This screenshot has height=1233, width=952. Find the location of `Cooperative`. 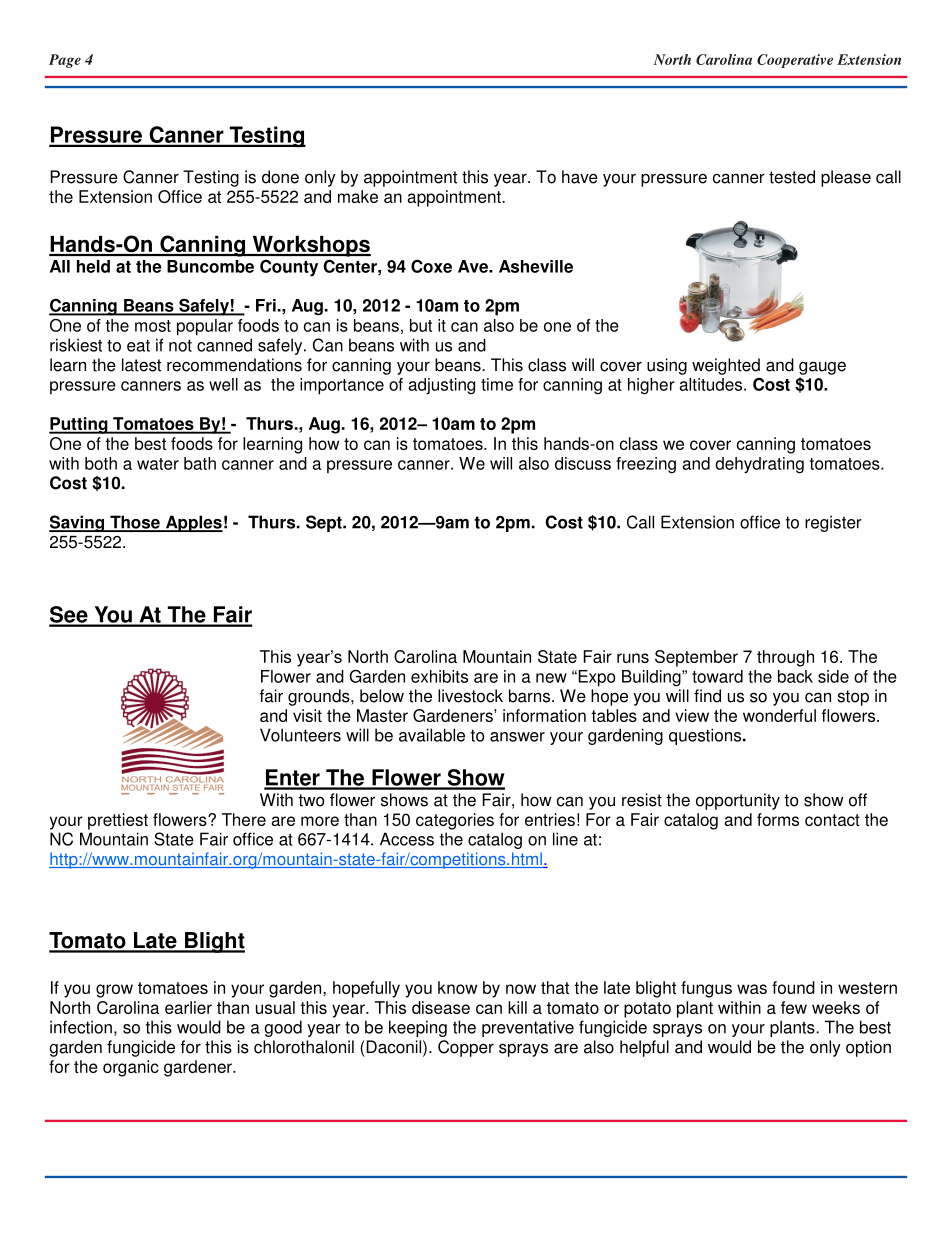

Cooperative is located at coordinates (795, 61).
